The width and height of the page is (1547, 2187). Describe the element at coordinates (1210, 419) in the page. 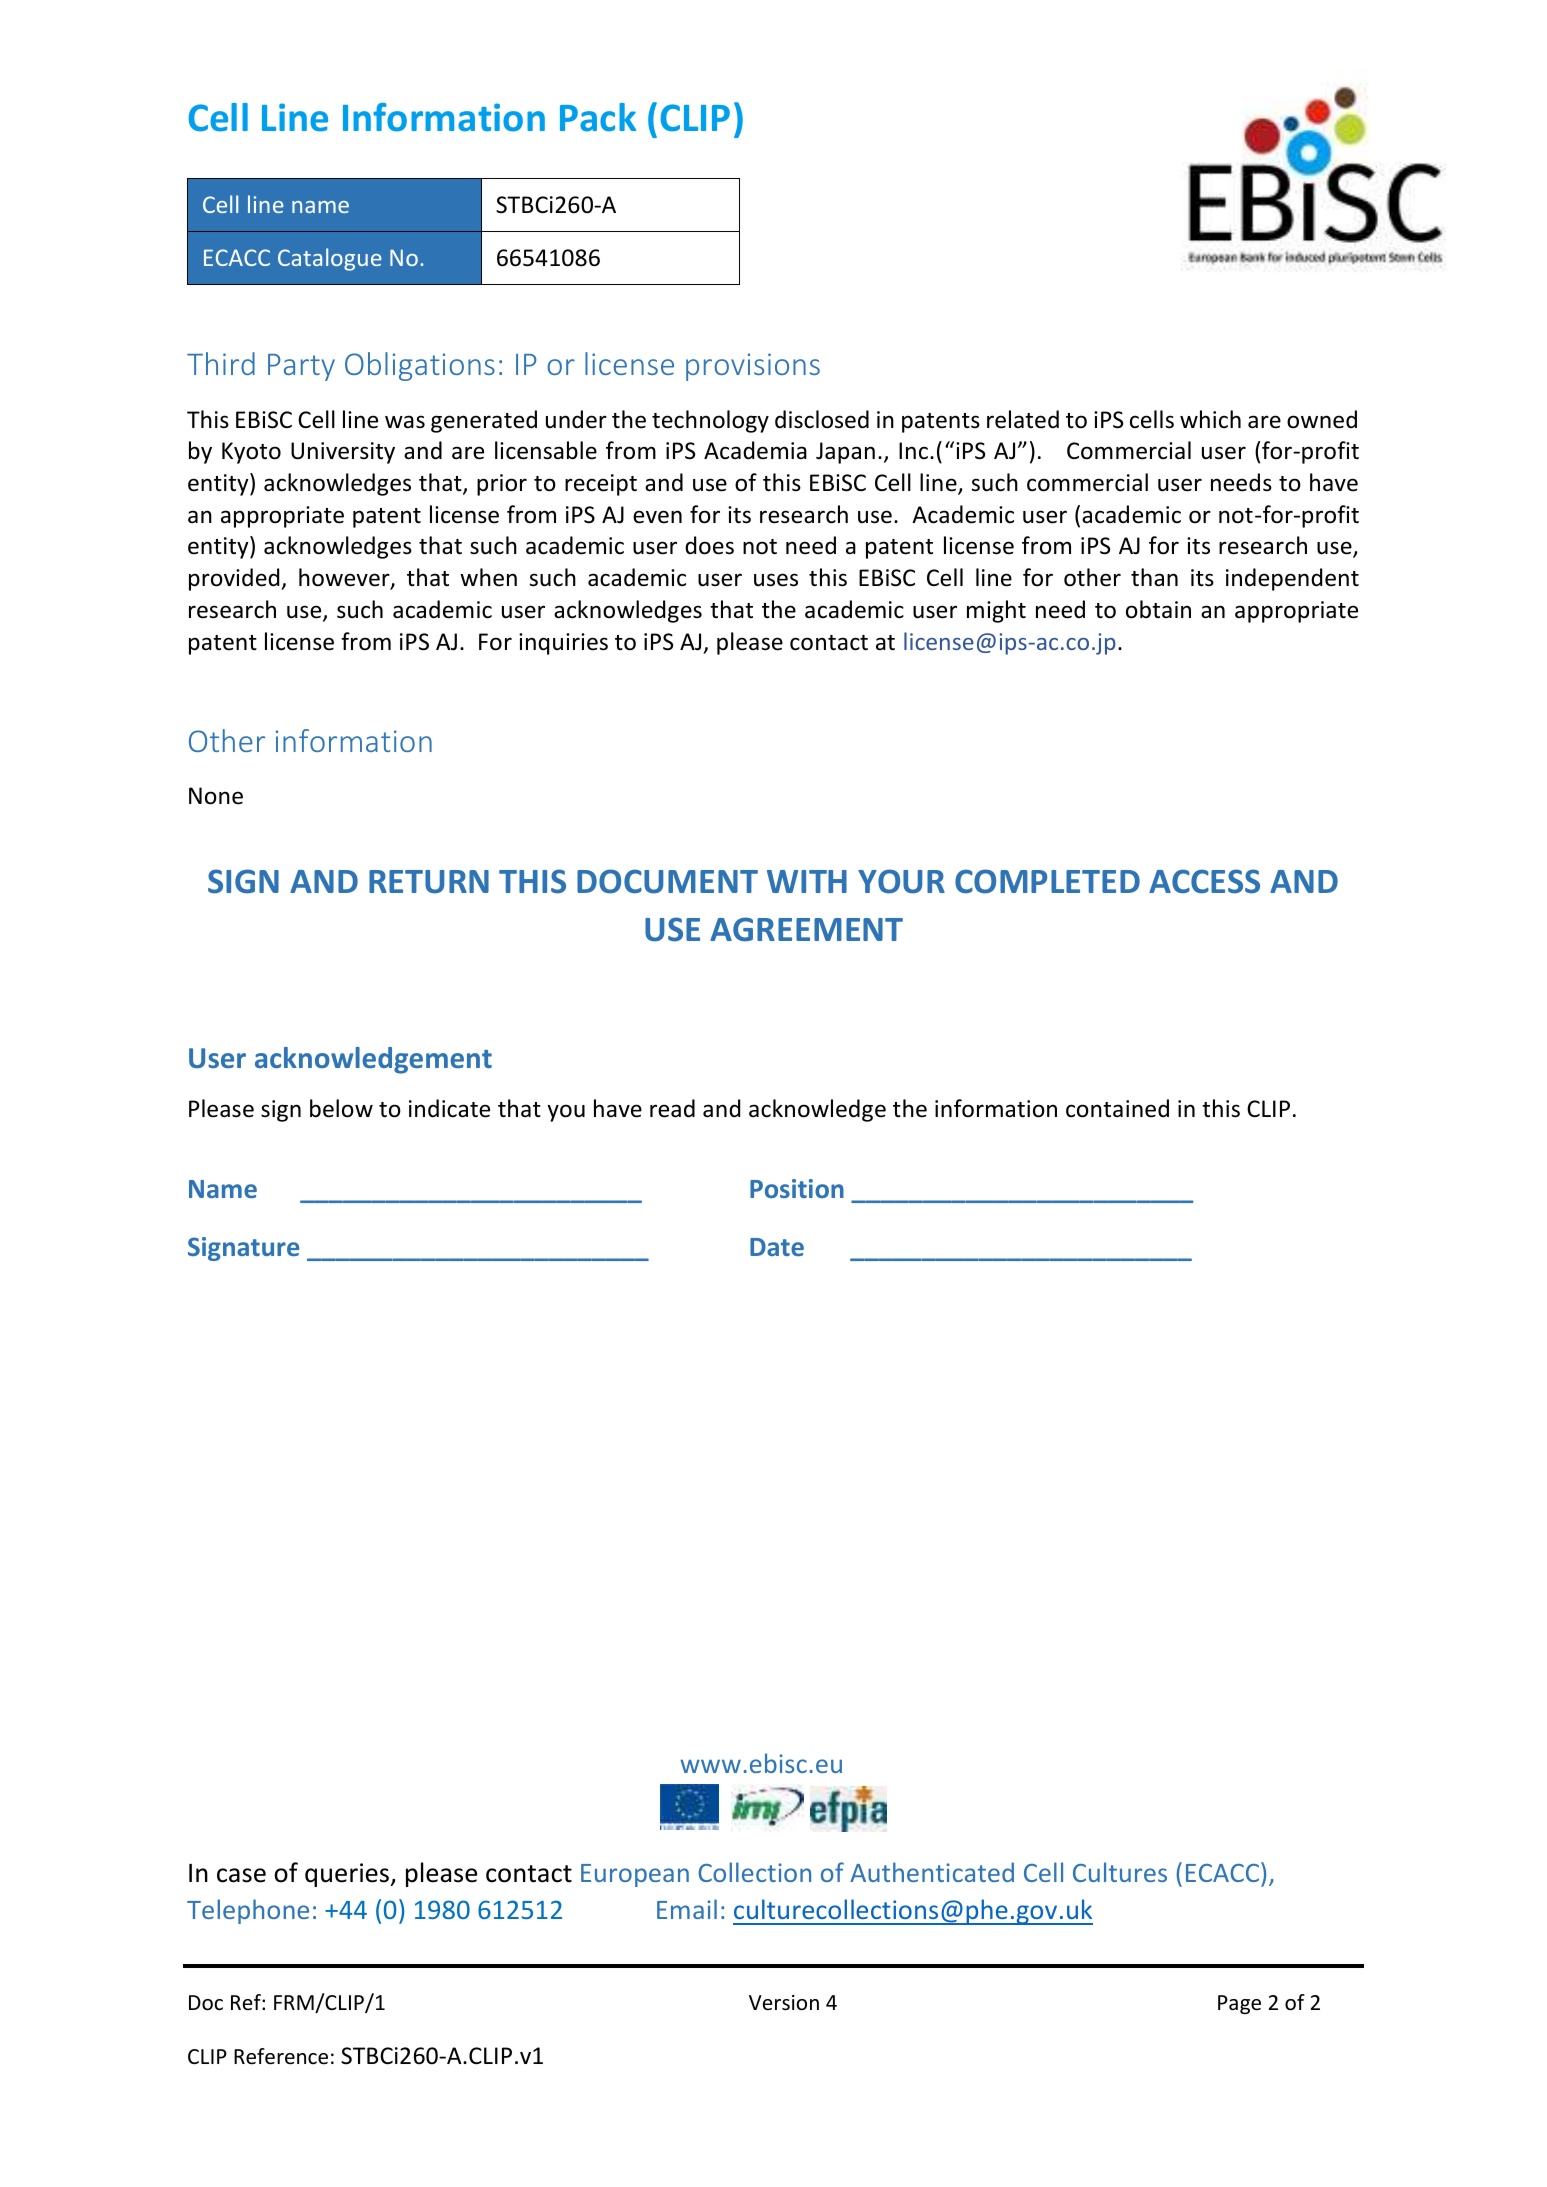

I see `which` at that location.
